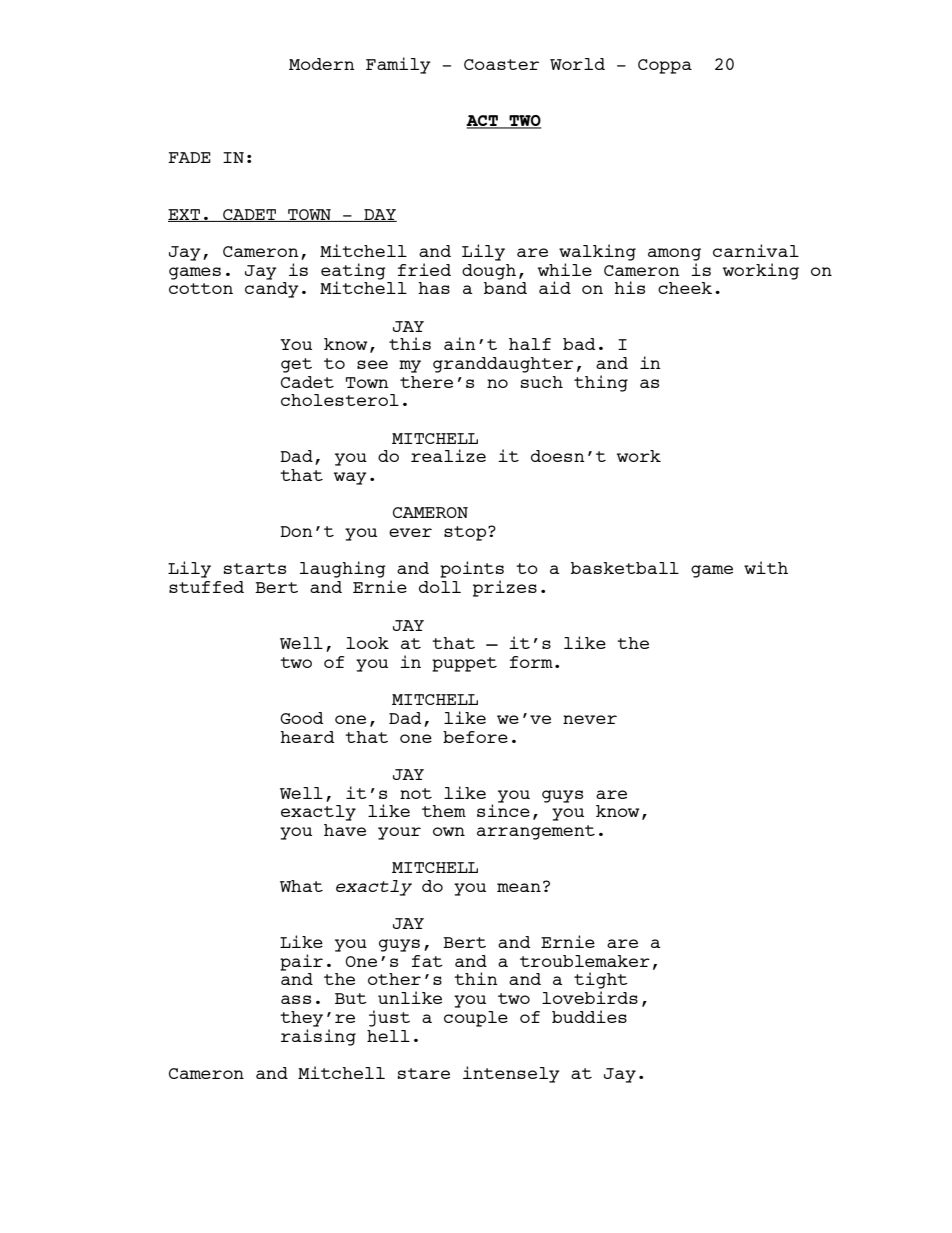 The image size is (952, 1233). What do you see at coordinates (476, 1019) in the document?
I see `couple` at bounding box center [476, 1019].
